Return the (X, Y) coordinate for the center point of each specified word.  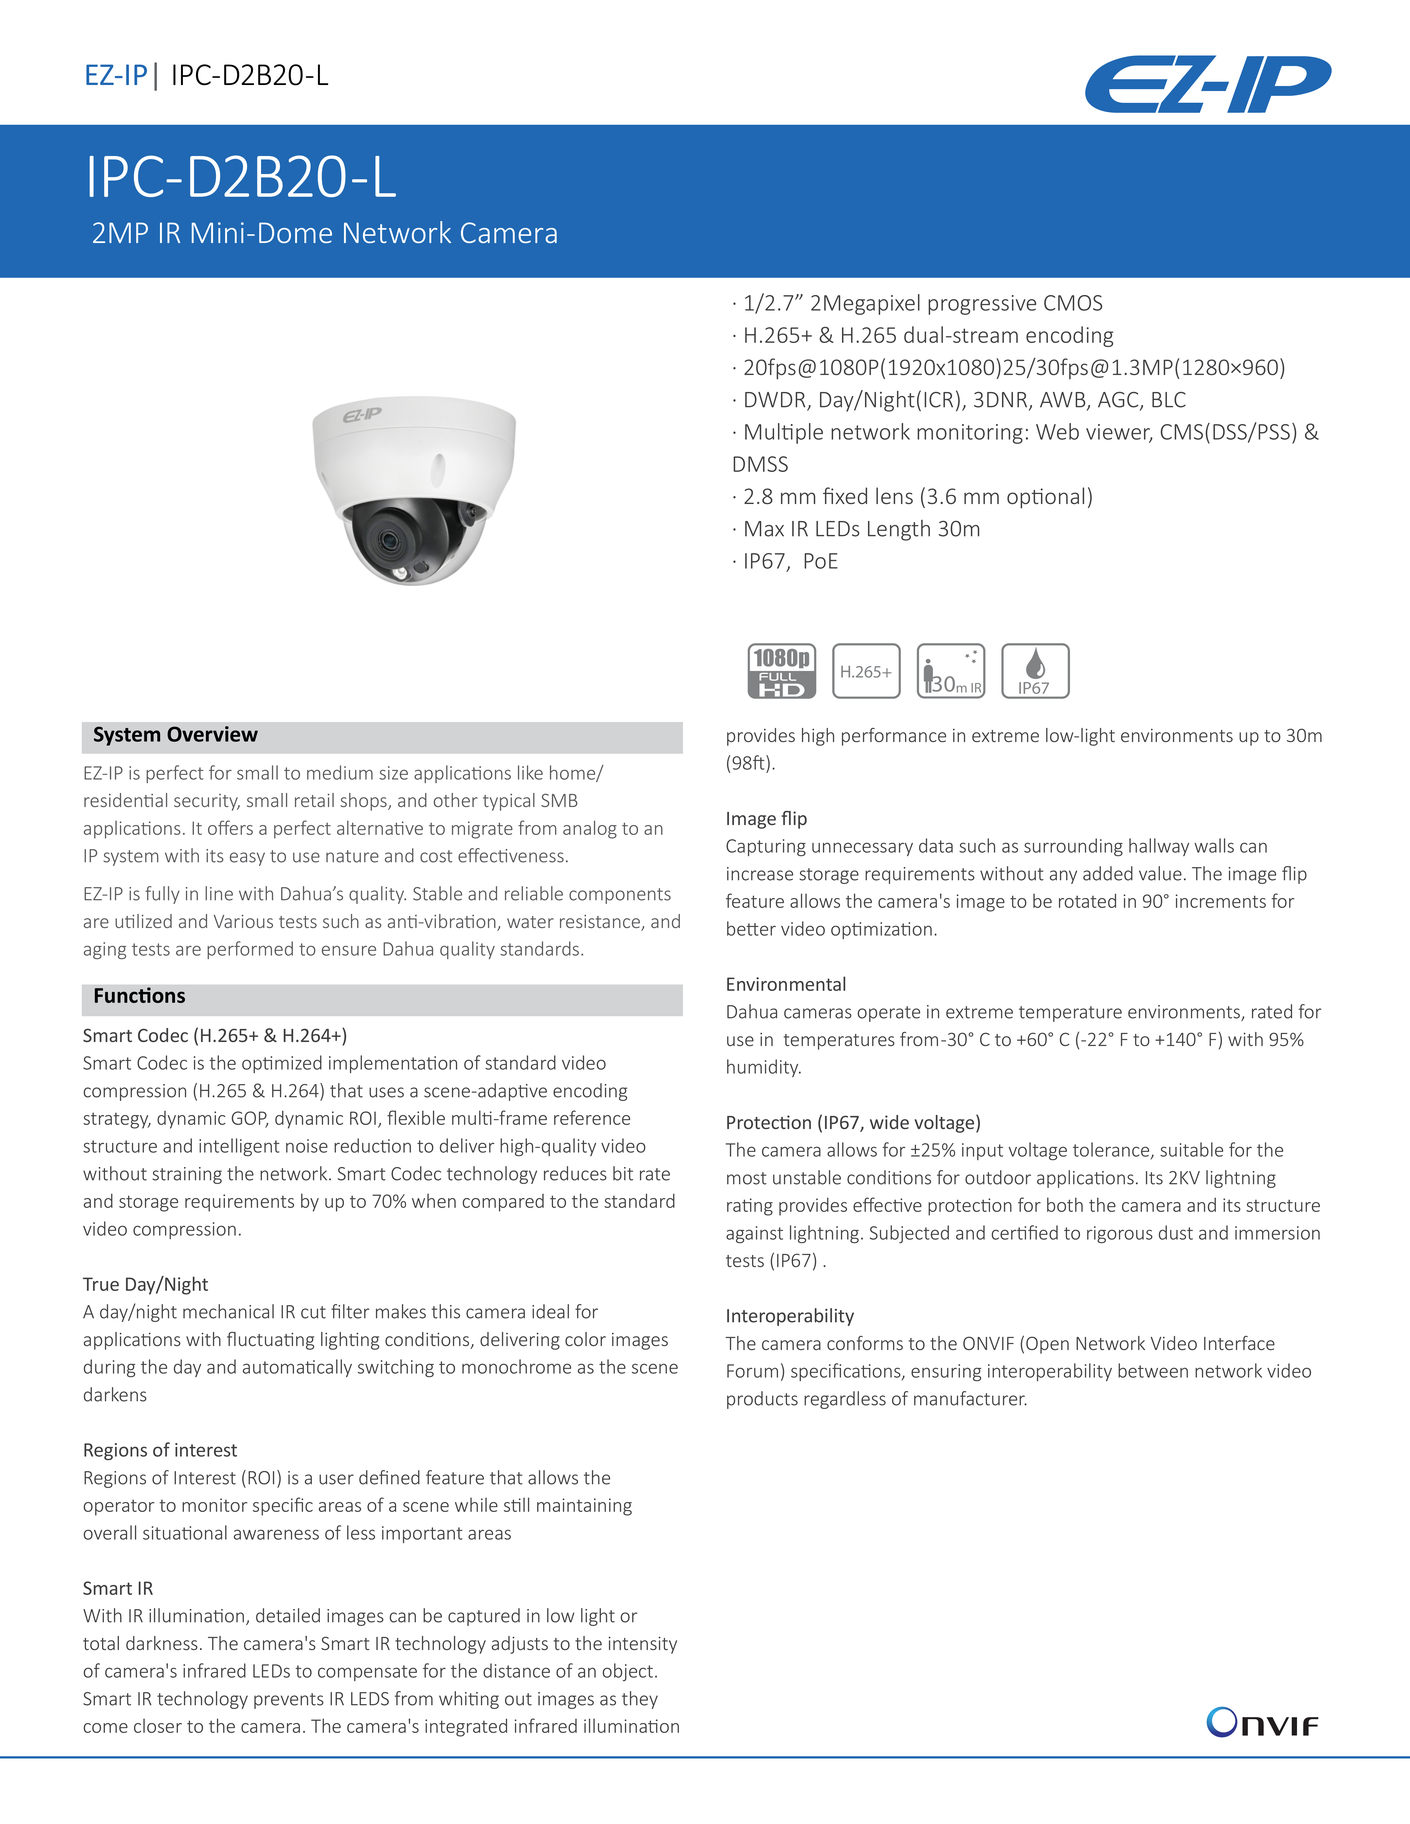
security (207, 802)
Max (764, 529)
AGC (1119, 401)
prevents (289, 1701)
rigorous (1120, 1235)
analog (590, 829)
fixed (845, 495)
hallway (1159, 847)
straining (187, 1175)
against (754, 1234)
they (640, 1700)
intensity (643, 1645)
